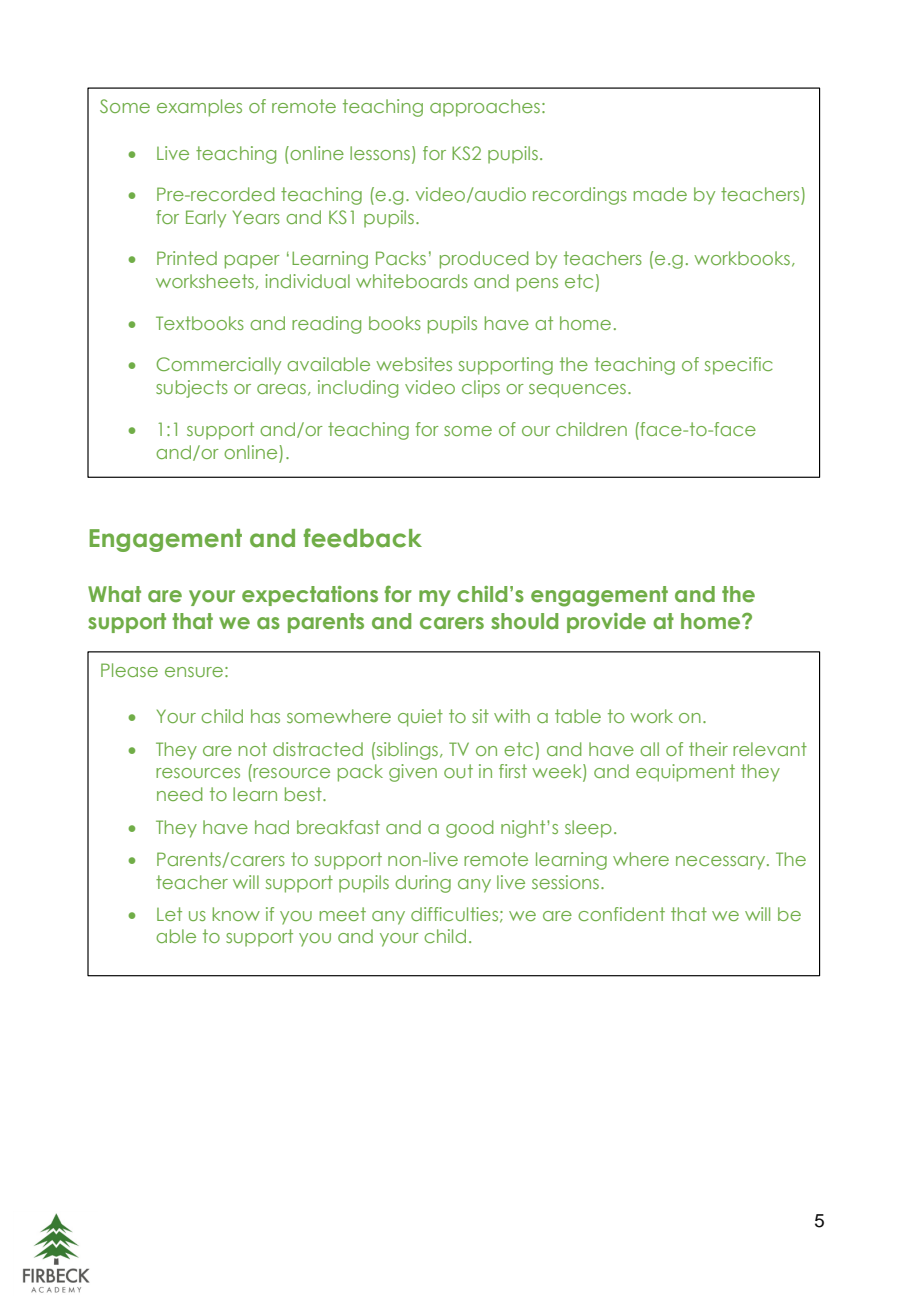  What do you see at coordinates (660, 194) in the screenshot?
I see `made` at bounding box center [660, 194].
